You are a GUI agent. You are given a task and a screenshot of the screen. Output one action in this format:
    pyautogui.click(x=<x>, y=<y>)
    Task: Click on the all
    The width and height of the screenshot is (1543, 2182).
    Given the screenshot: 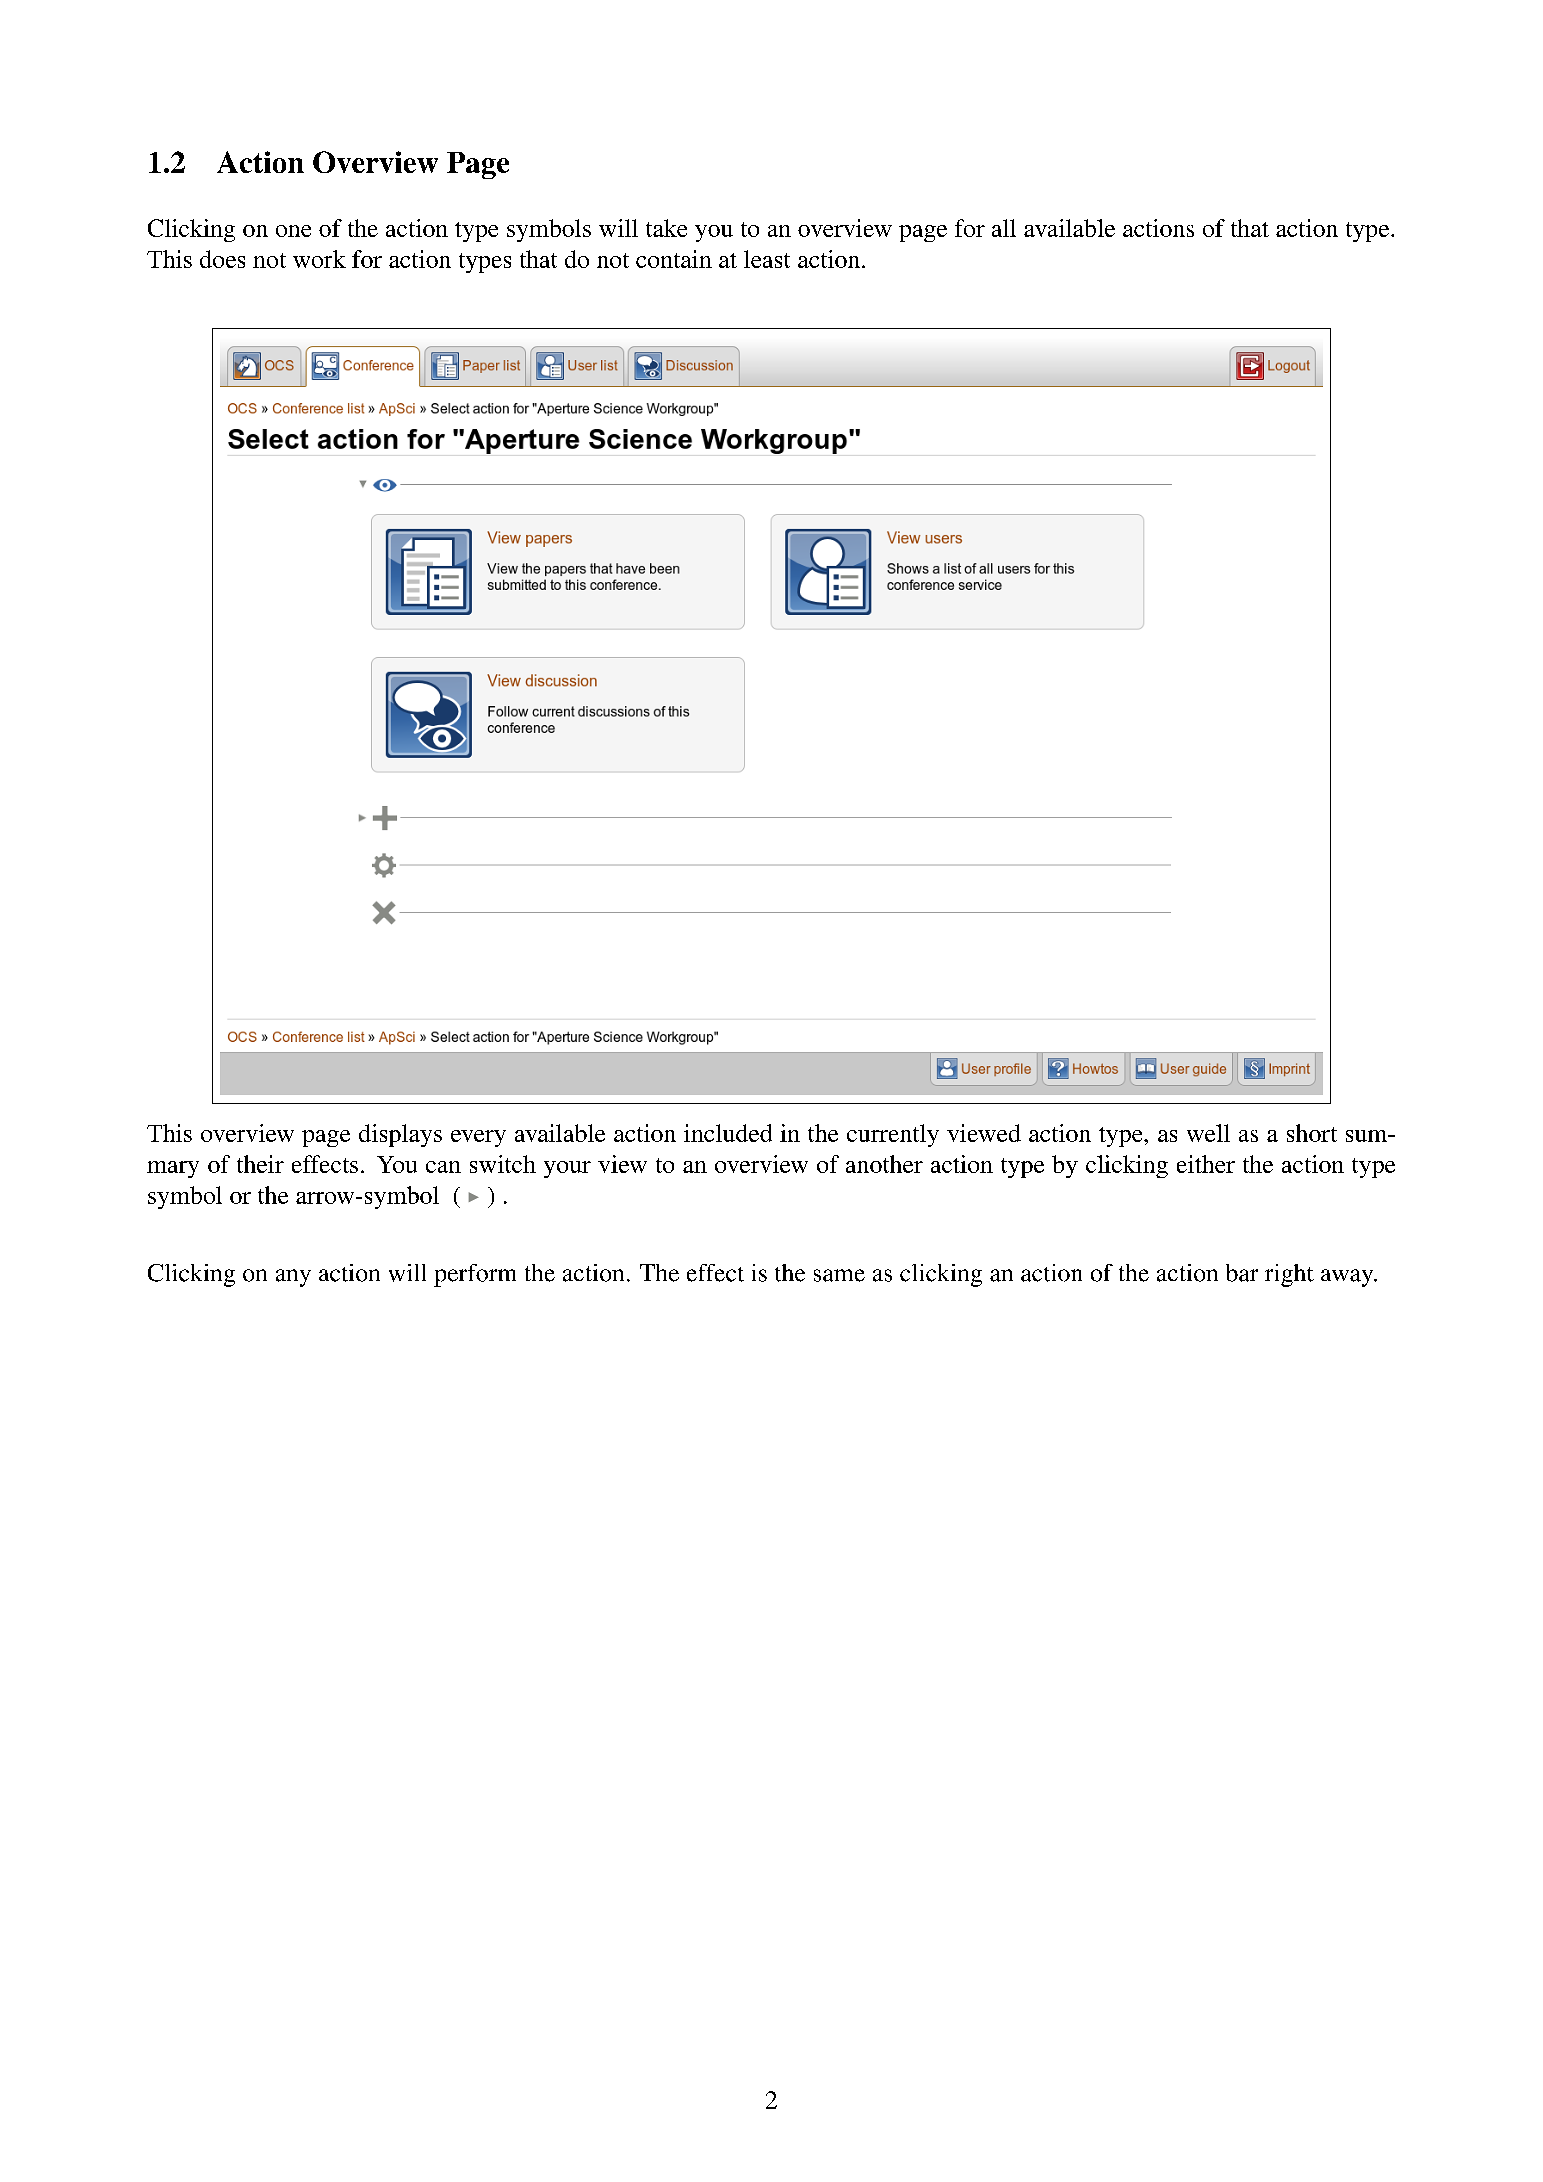 What is the action you would take?
    pyautogui.click(x=1004, y=228)
